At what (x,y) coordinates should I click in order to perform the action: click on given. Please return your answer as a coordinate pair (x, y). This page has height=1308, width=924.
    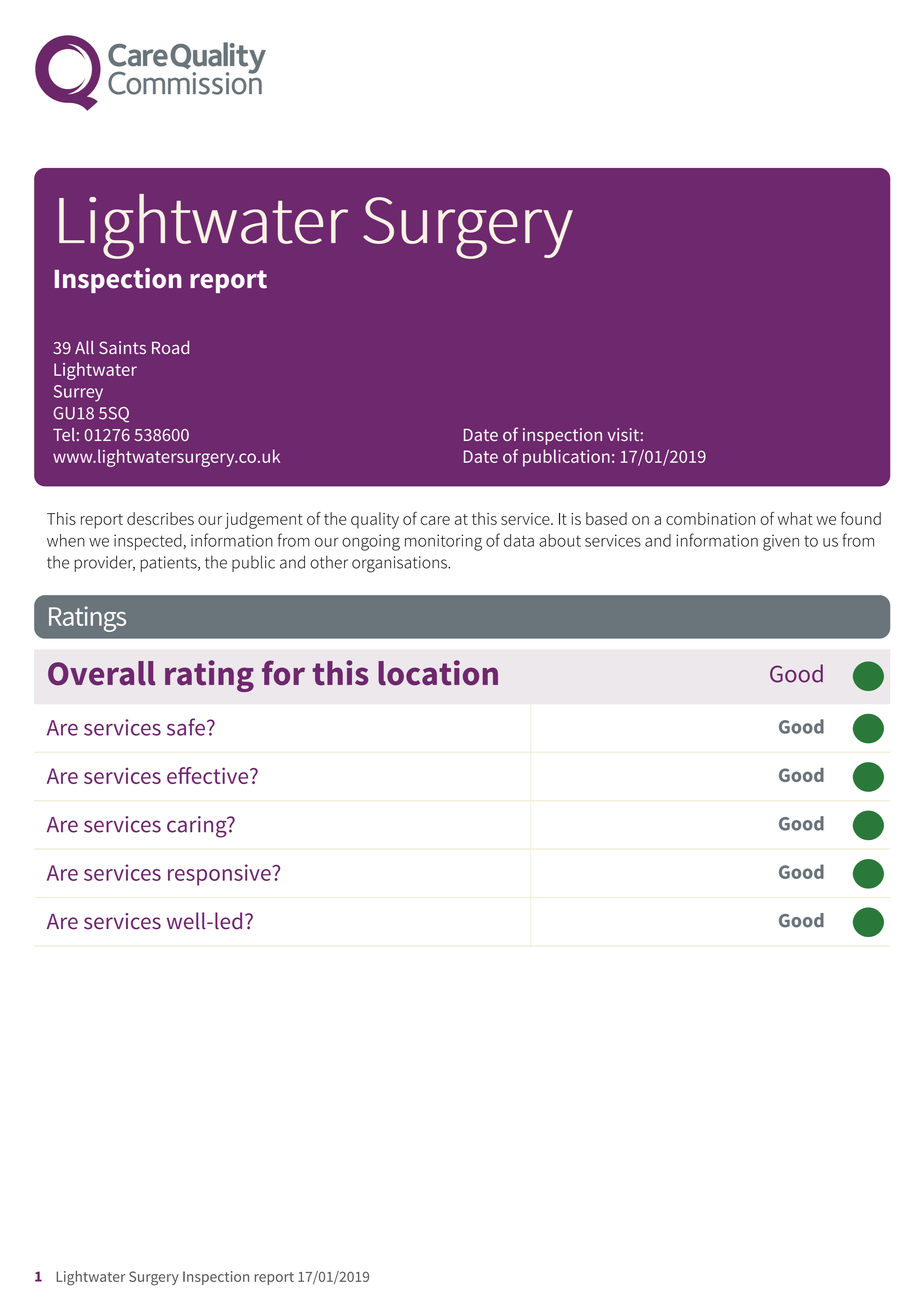
    Looking at the image, I should click on (781, 542).
